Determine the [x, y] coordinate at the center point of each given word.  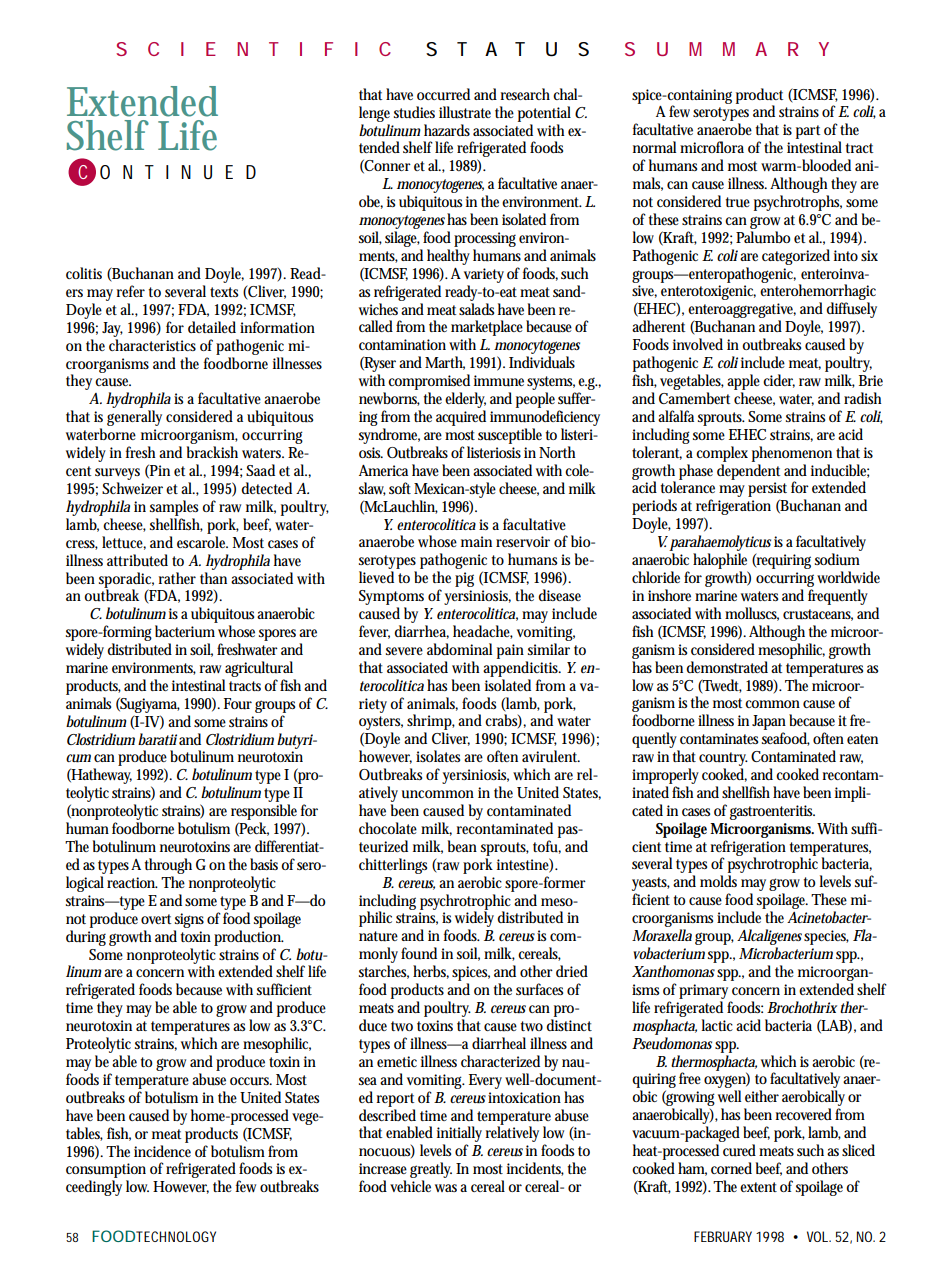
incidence [162, 1151]
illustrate [465, 112]
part [808, 132]
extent [758, 1187]
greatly [431, 1171]
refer [130, 291]
